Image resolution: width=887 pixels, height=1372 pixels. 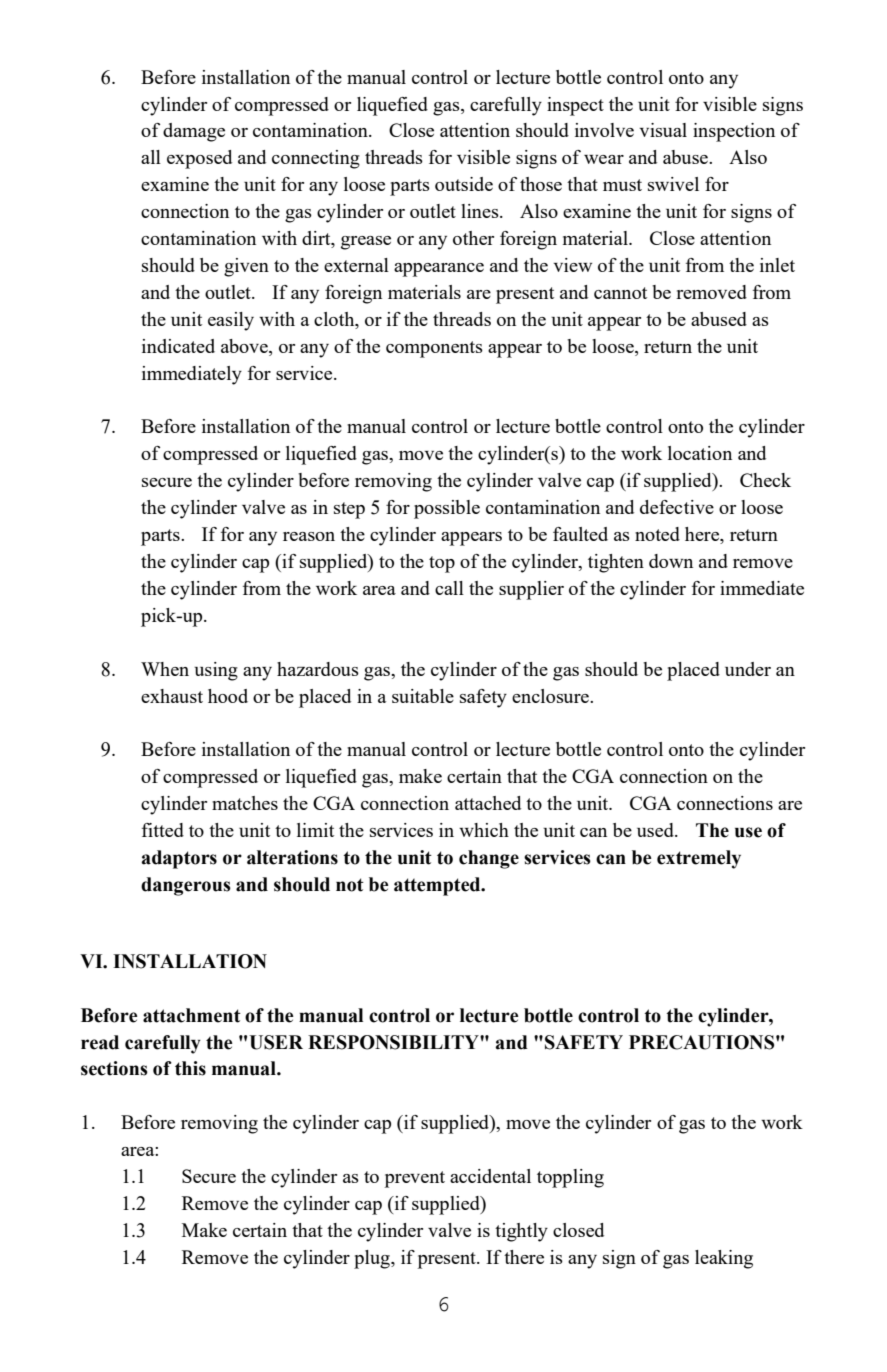 What do you see at coordinates (464, 184) in the screenshot?
I see `outside` at bounding box center [464, 184].
